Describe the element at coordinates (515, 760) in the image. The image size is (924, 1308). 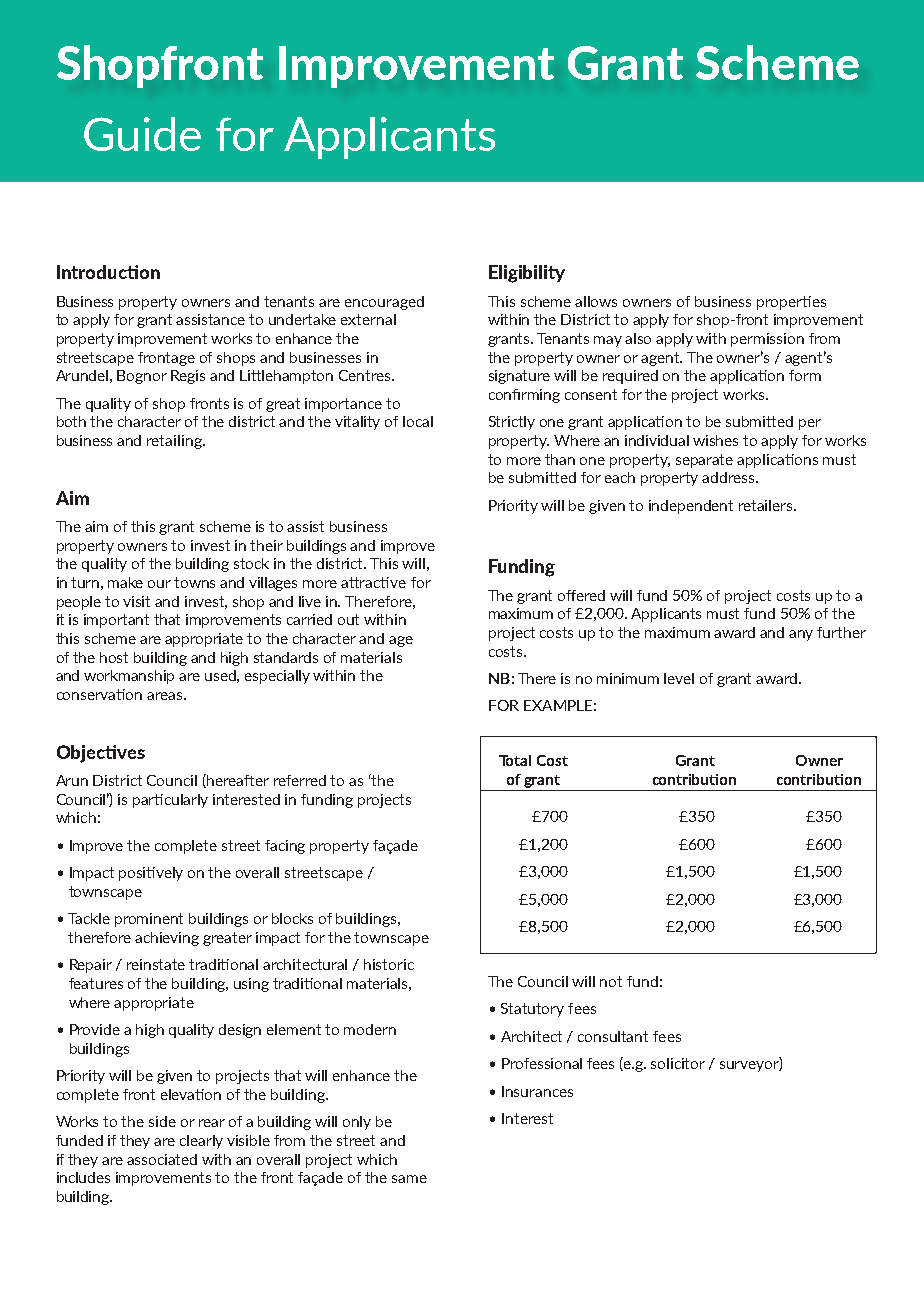
I see `Total` at that location.
